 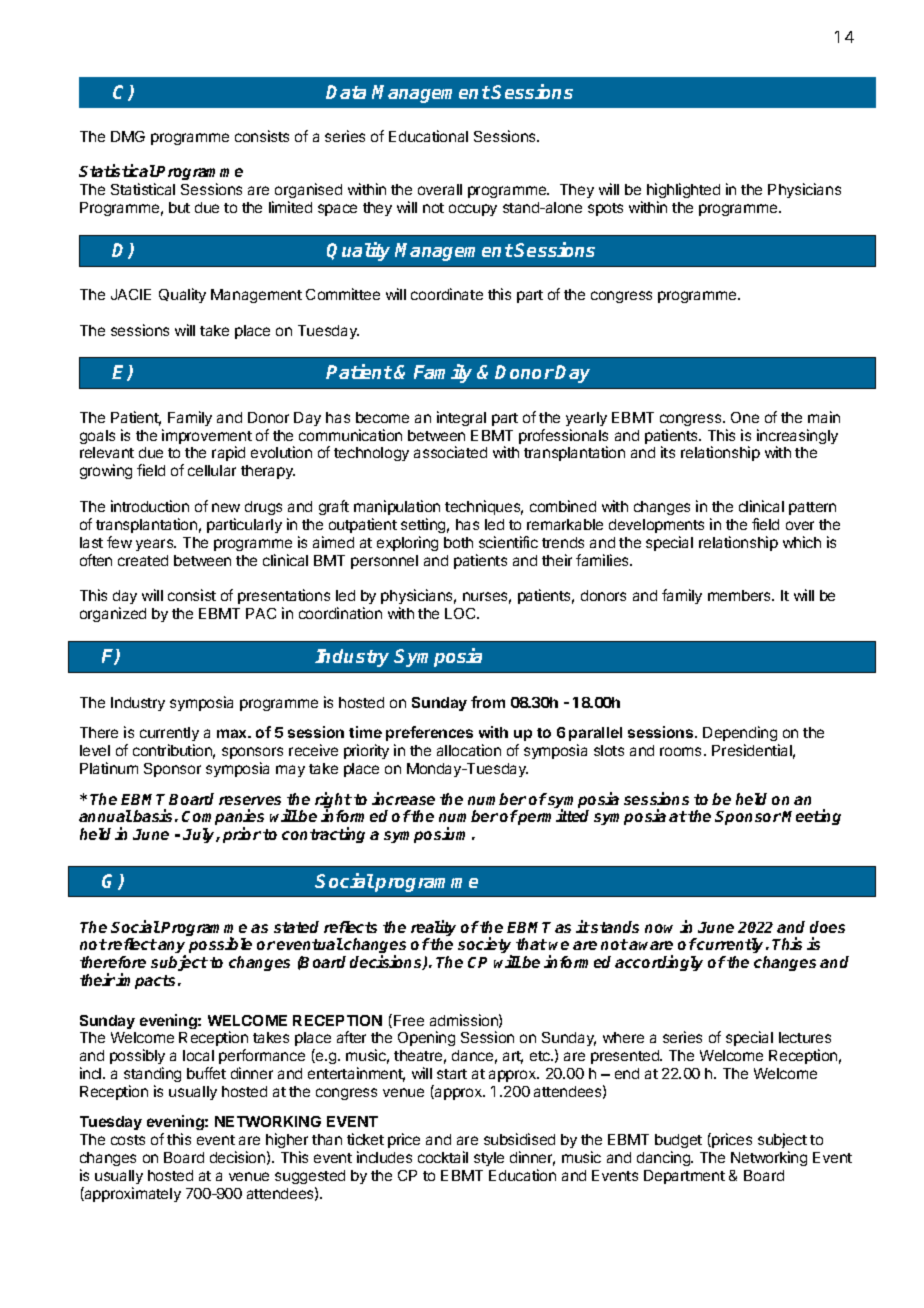 What do you see at coordinates (473, 210) in the document?
I see `occupy` at bounding box center [473, 210].
